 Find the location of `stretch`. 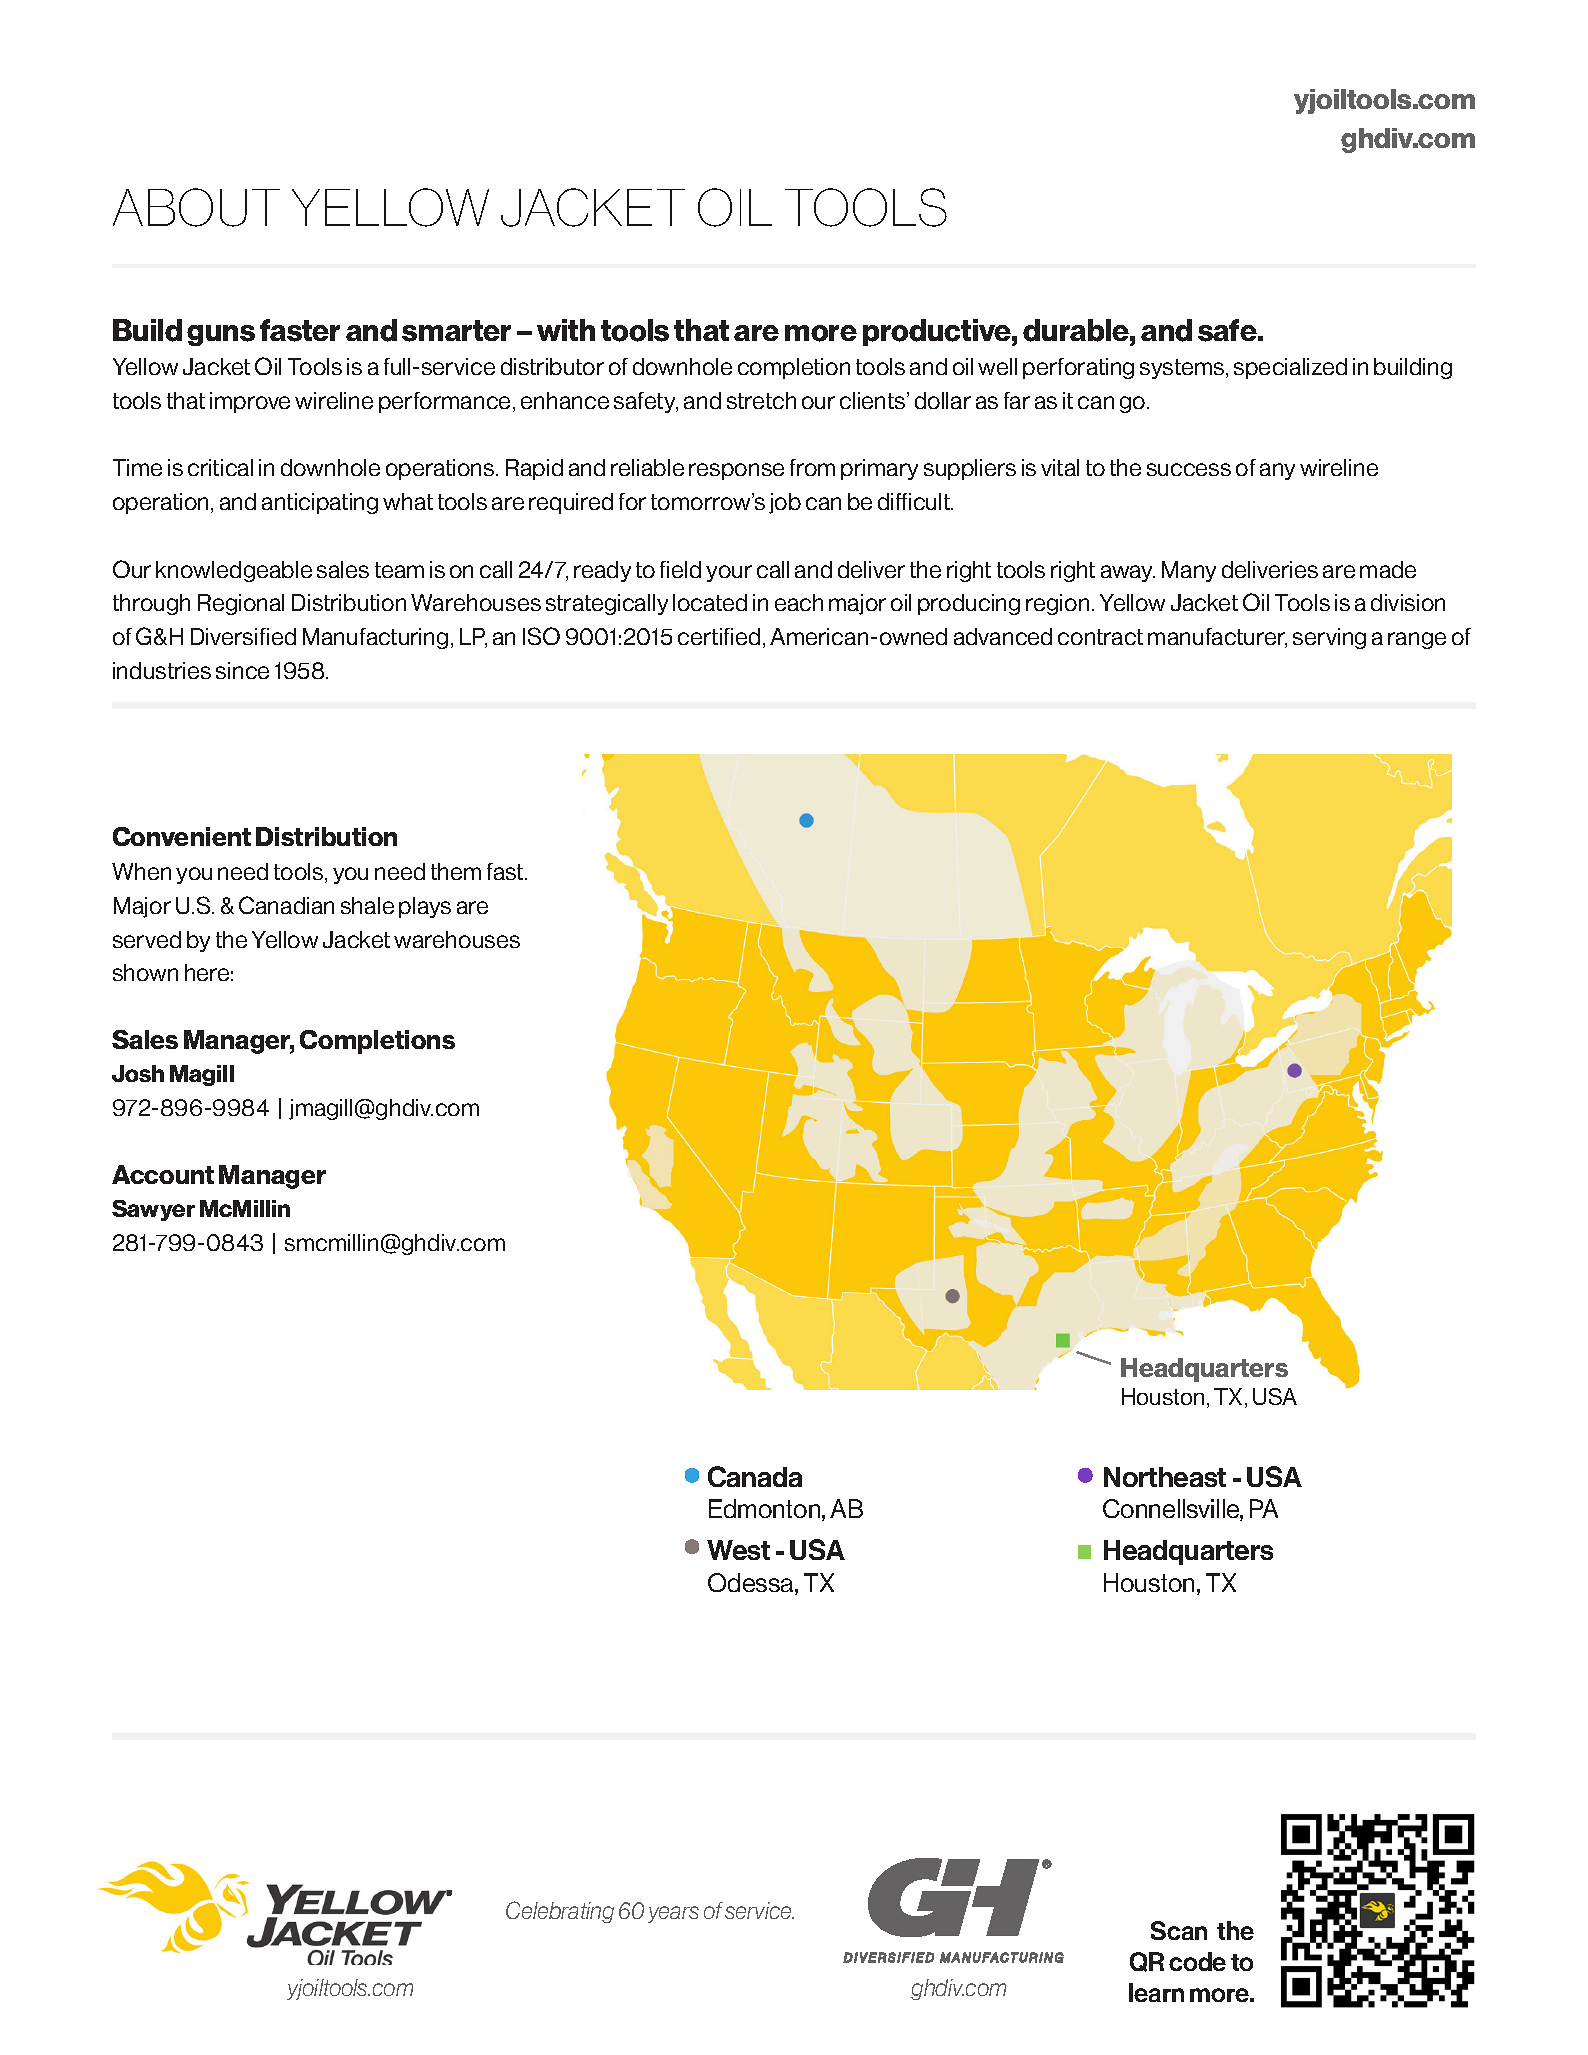

stretch is located at coordinates (761, 400).
